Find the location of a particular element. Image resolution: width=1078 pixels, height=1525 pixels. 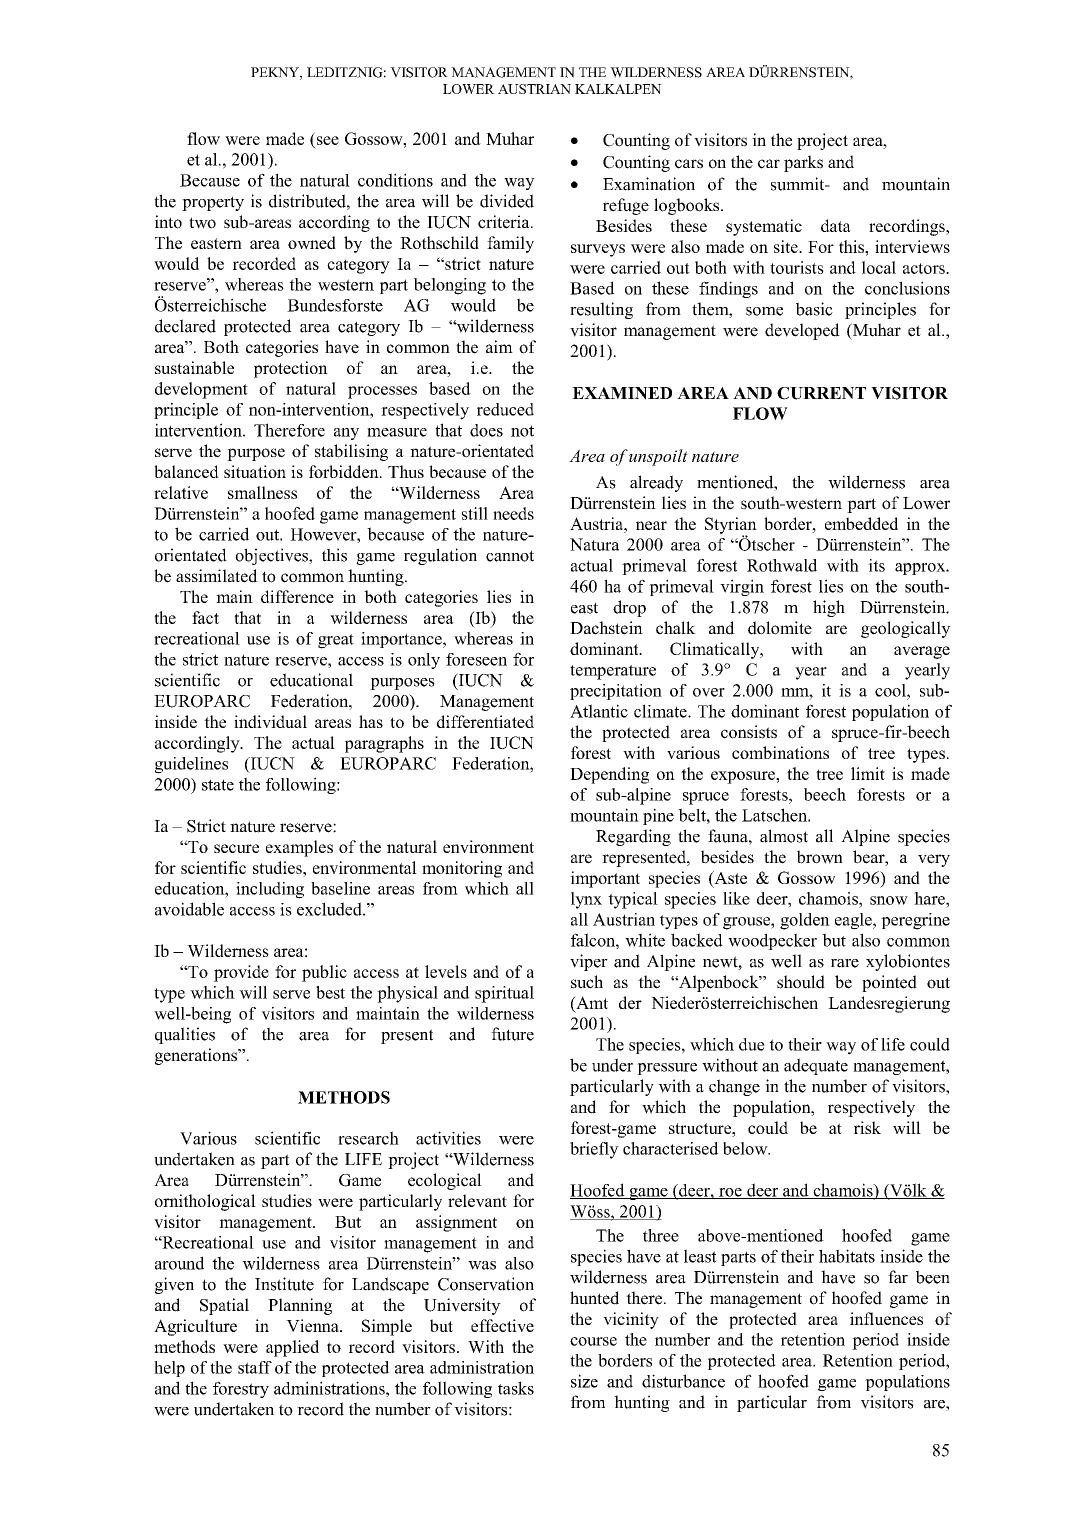

rare is located at coordinates (845, 963).
